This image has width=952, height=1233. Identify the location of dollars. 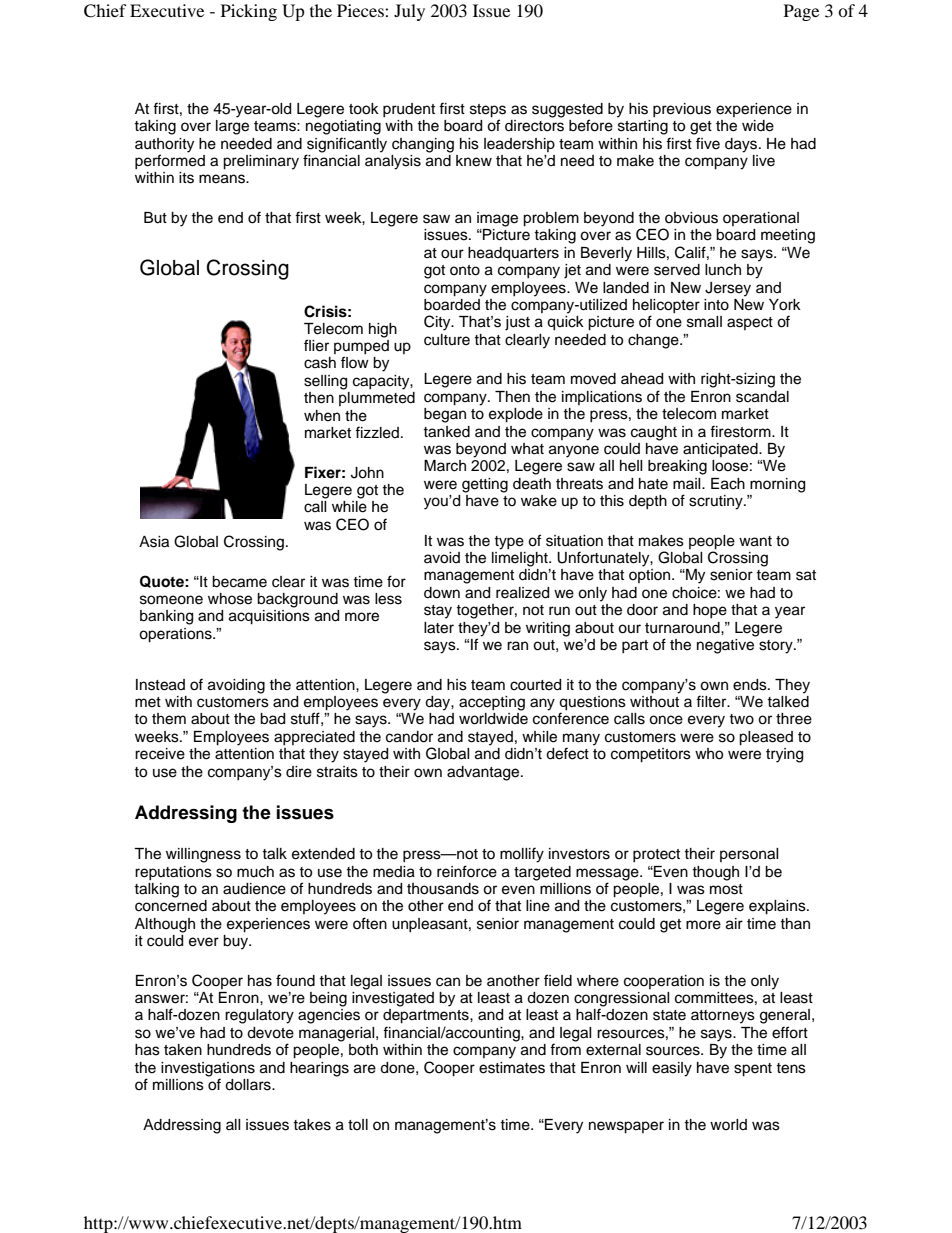
(249, 1085).
